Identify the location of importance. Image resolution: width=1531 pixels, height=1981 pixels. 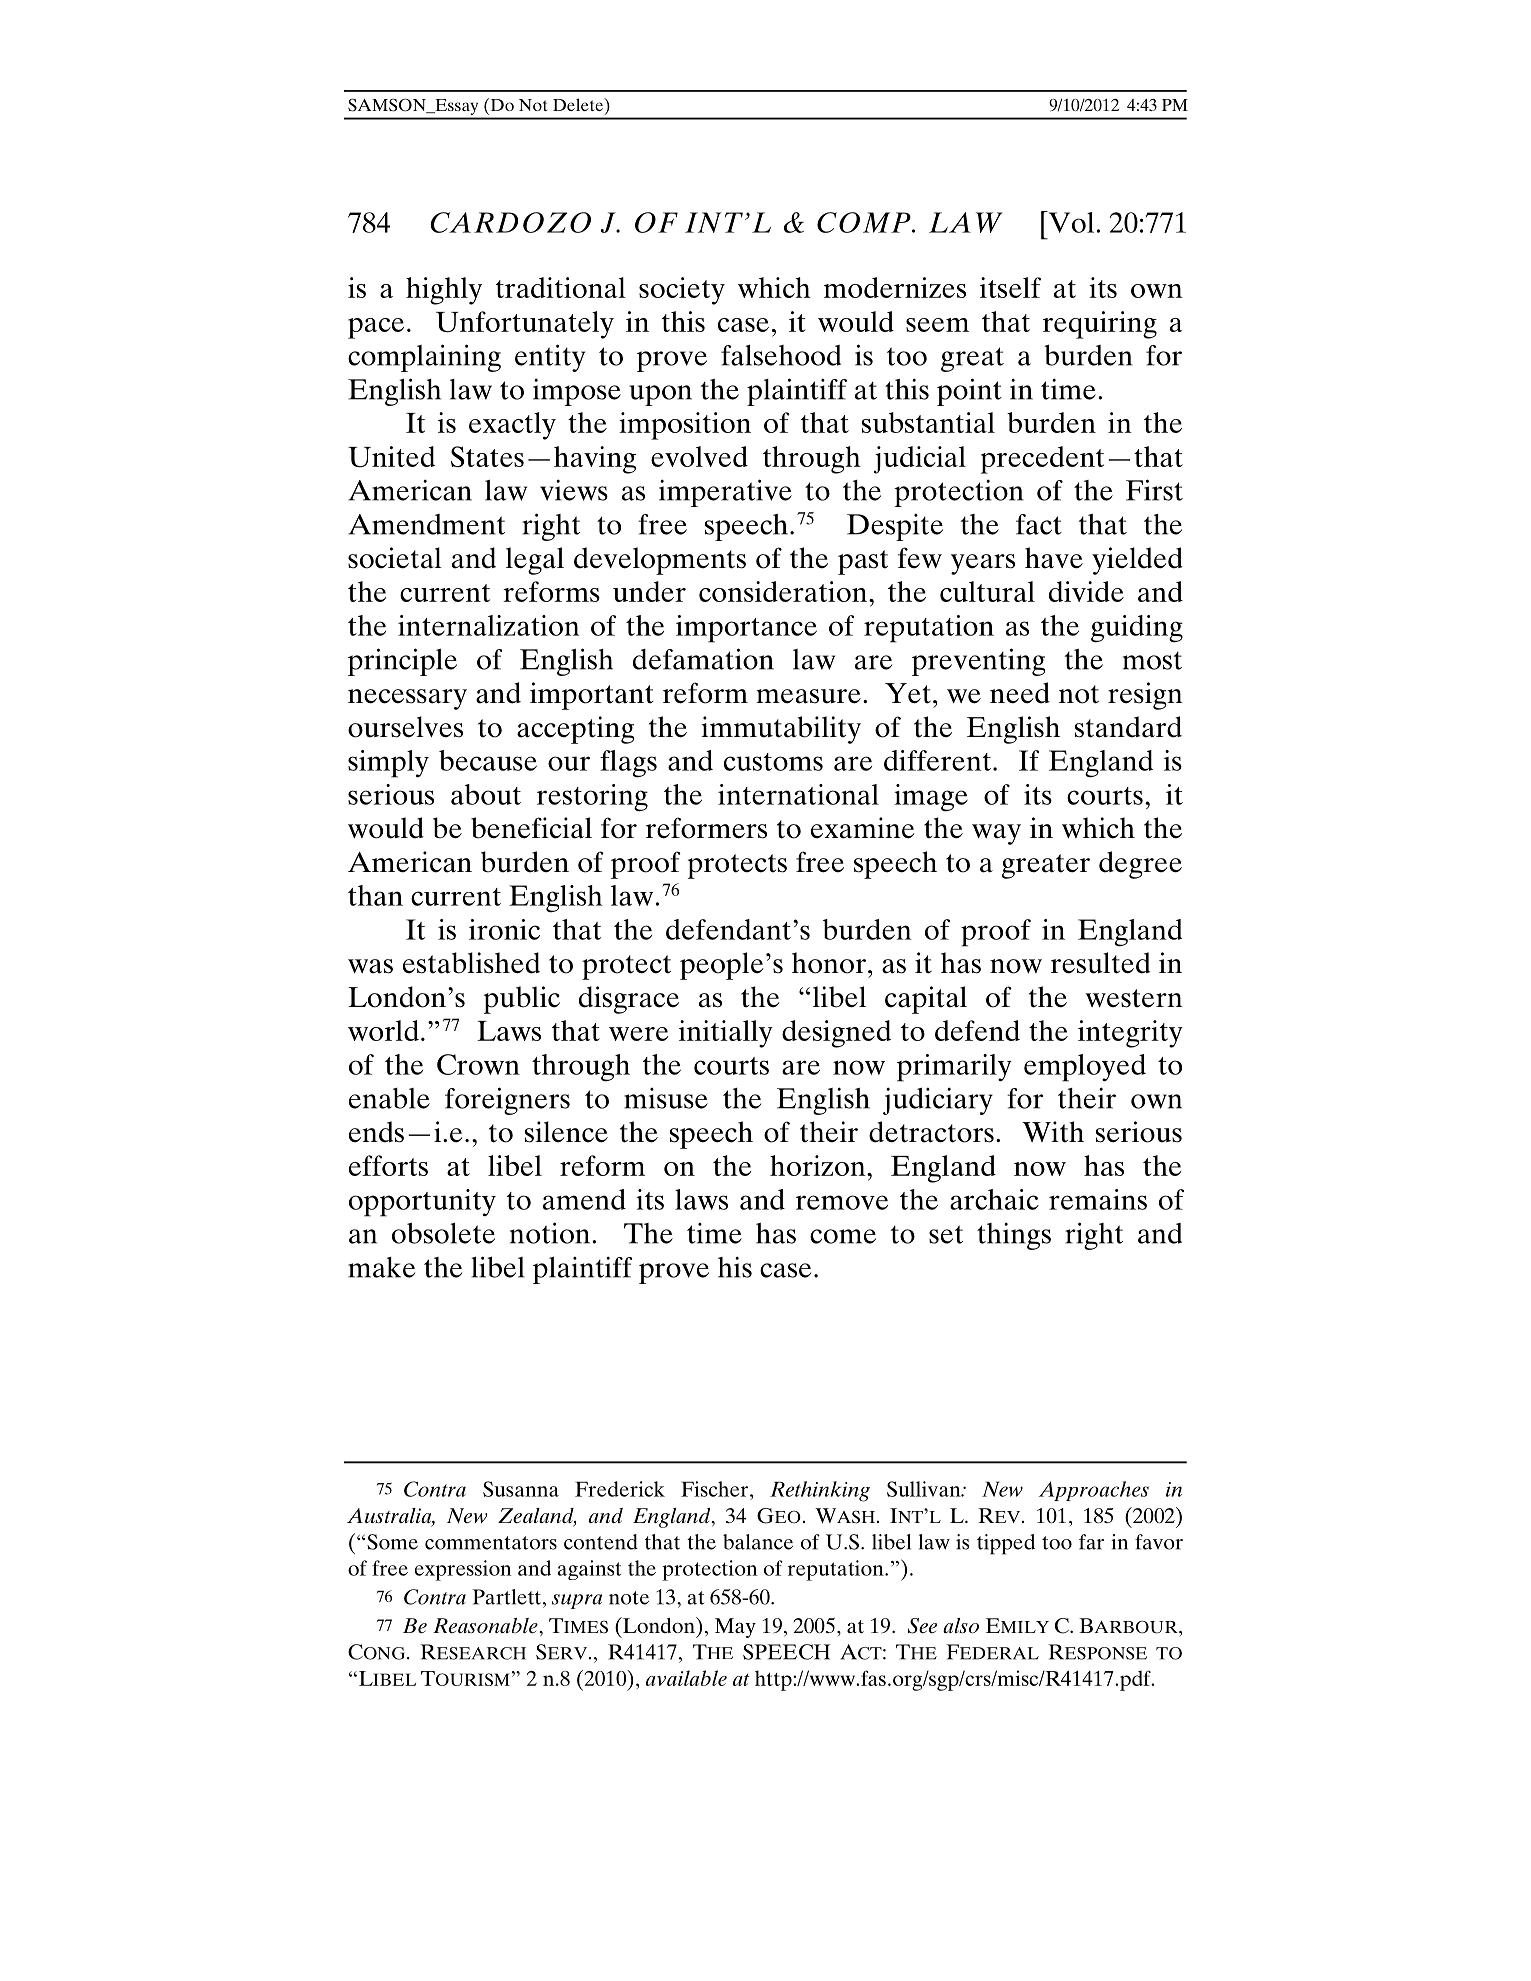
(746, 629).
